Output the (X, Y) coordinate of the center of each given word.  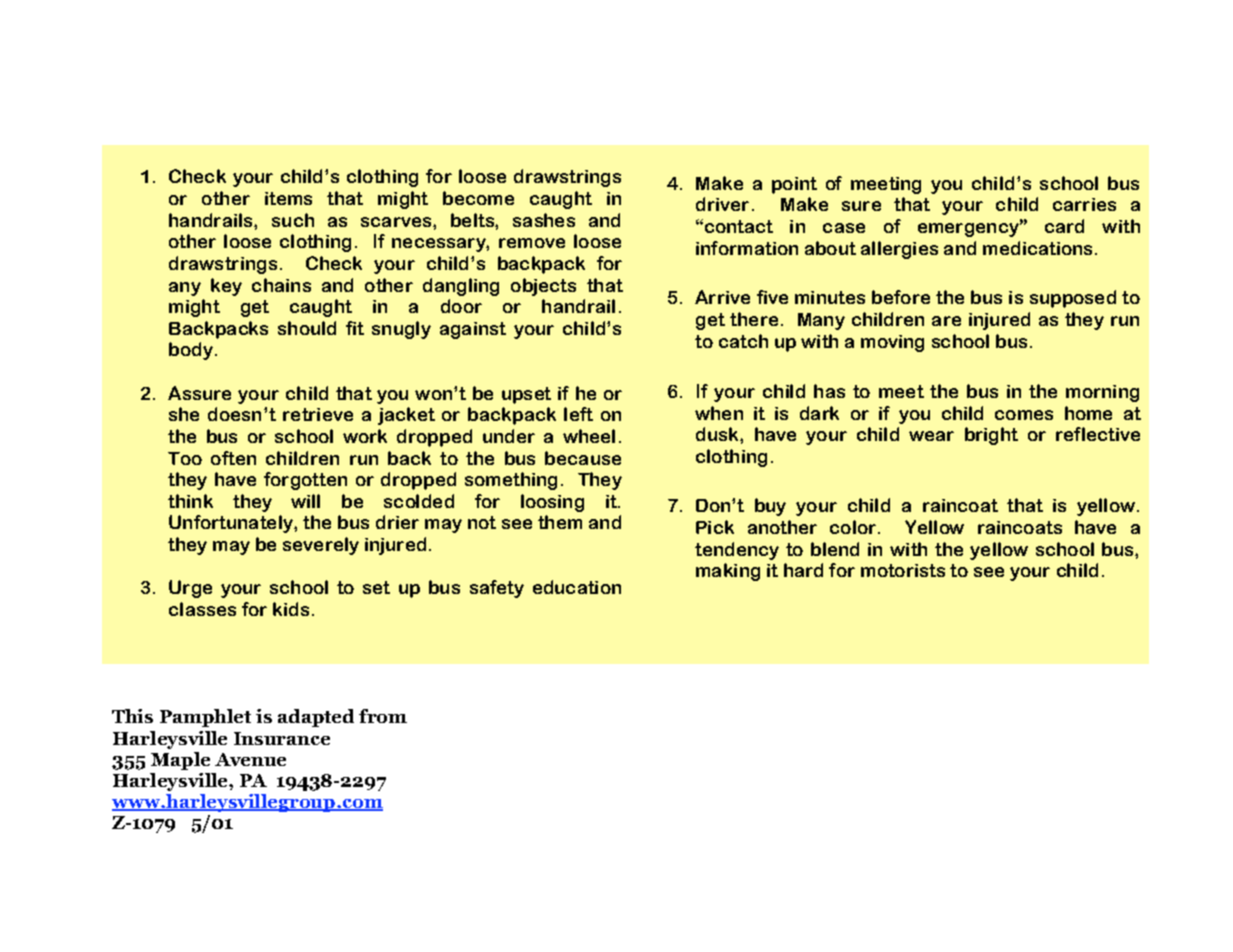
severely (321, 546)
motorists (903, 570)
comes (1024, 415)
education (577, 587)
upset (526, 395)
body (191, 351)
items (288, 198)
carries (1084, 204)
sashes (544, 220)
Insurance (282, 738)
